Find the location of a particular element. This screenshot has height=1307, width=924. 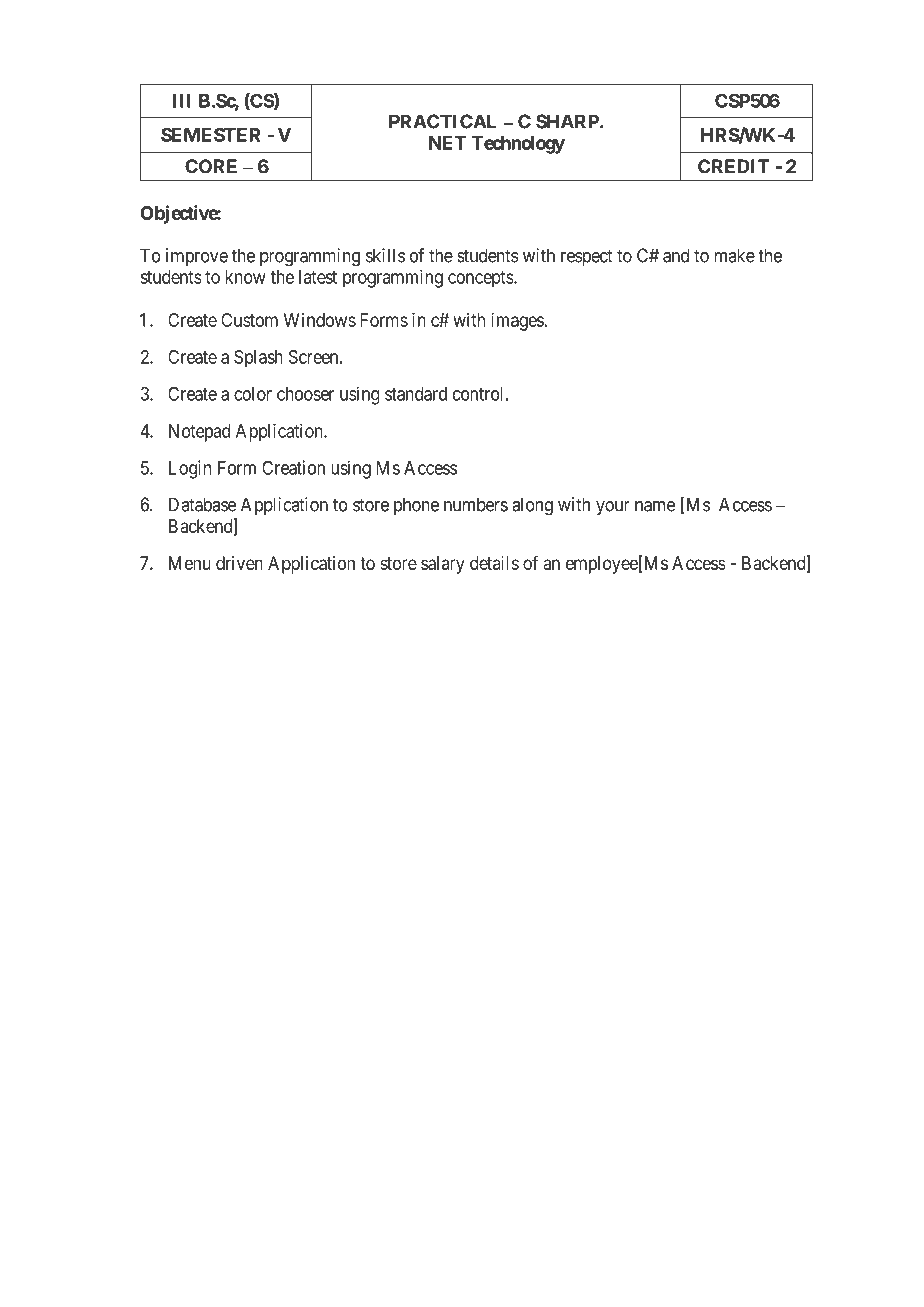

driven is located at coordinates (239, 563).
